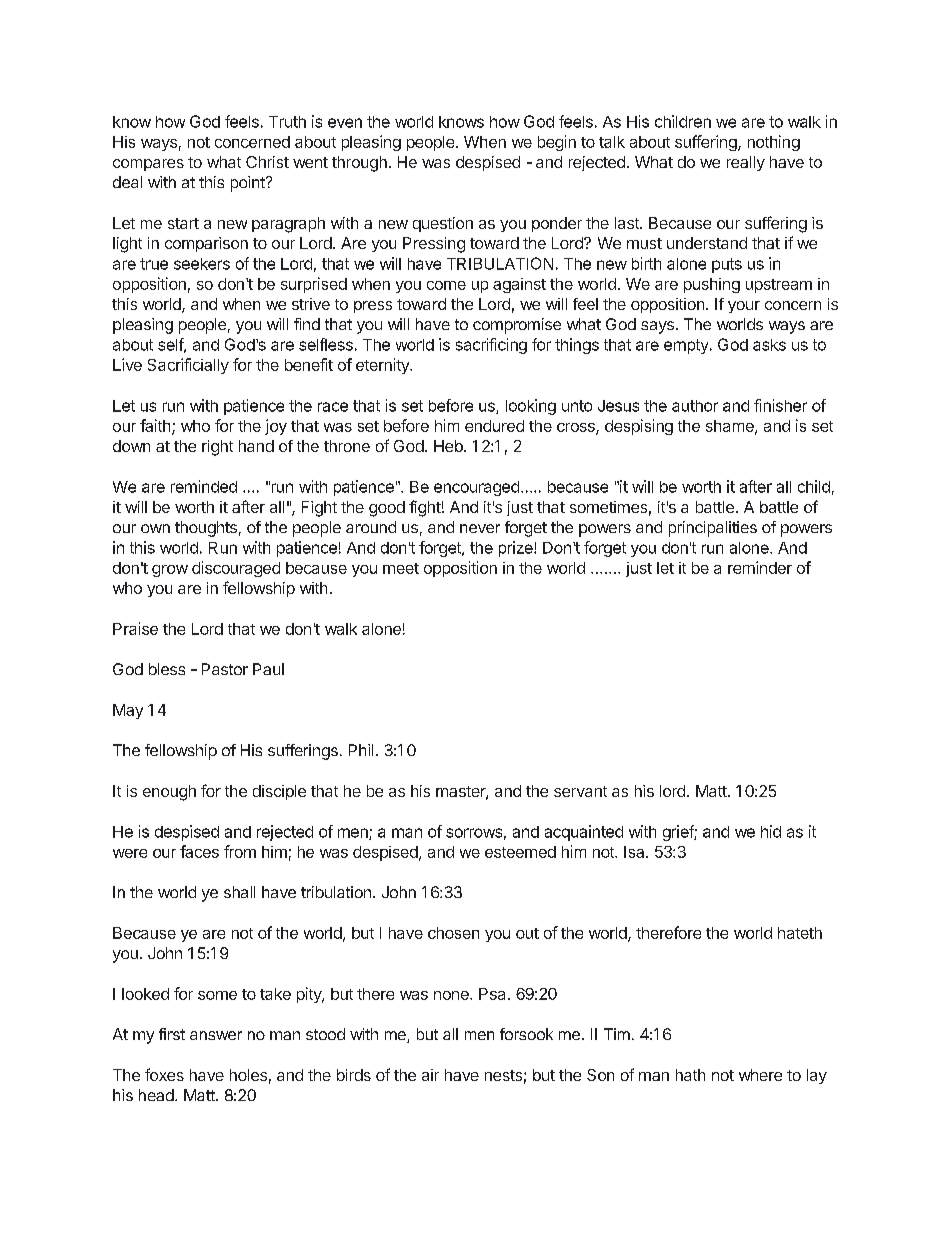 This screenshot has width=952, height=1233. Describe the element at coordinates (267, 162) in the screenshot. I see `Christ` at that location.
